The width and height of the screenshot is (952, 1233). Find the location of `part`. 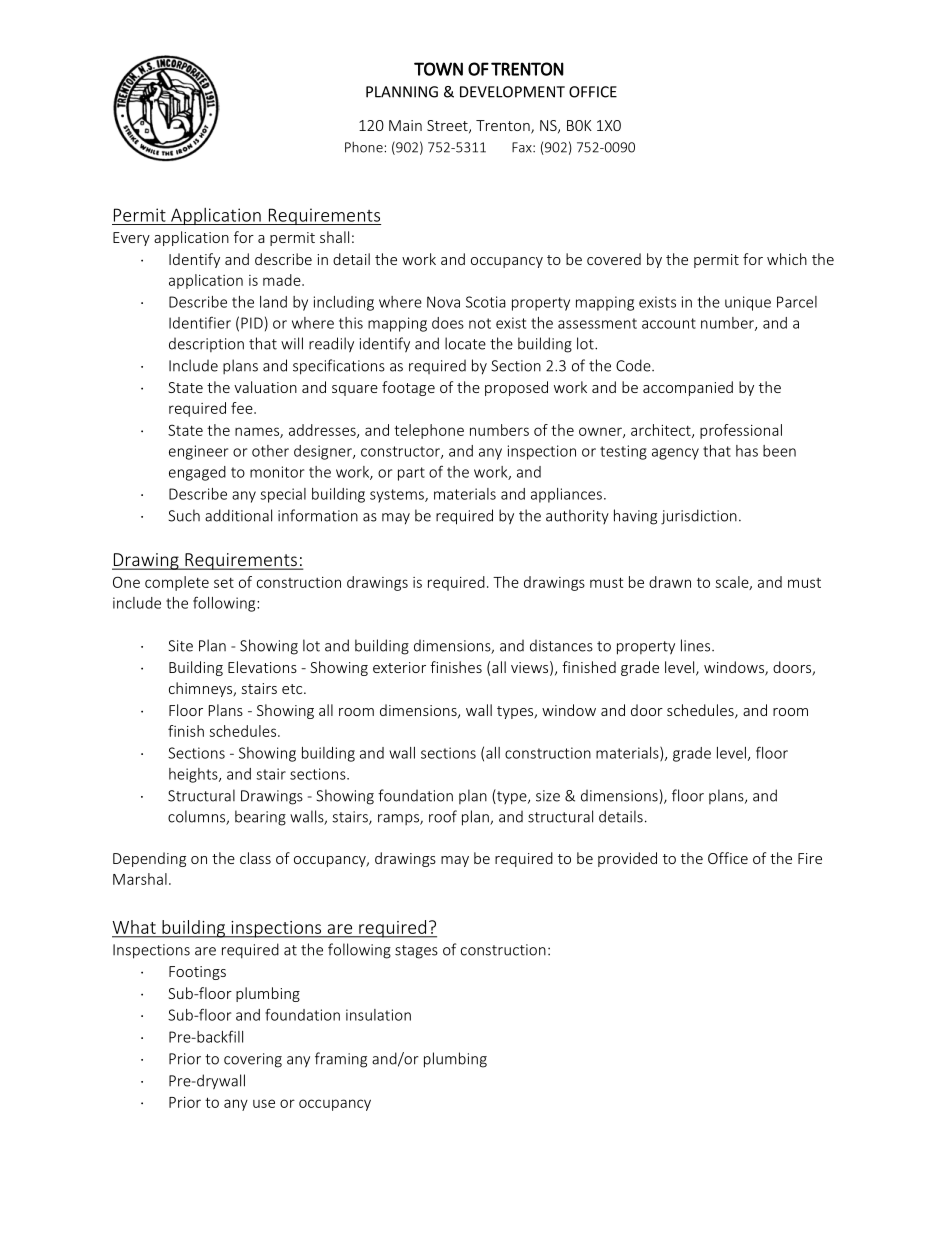

part is located at coordinates (411, 474).
